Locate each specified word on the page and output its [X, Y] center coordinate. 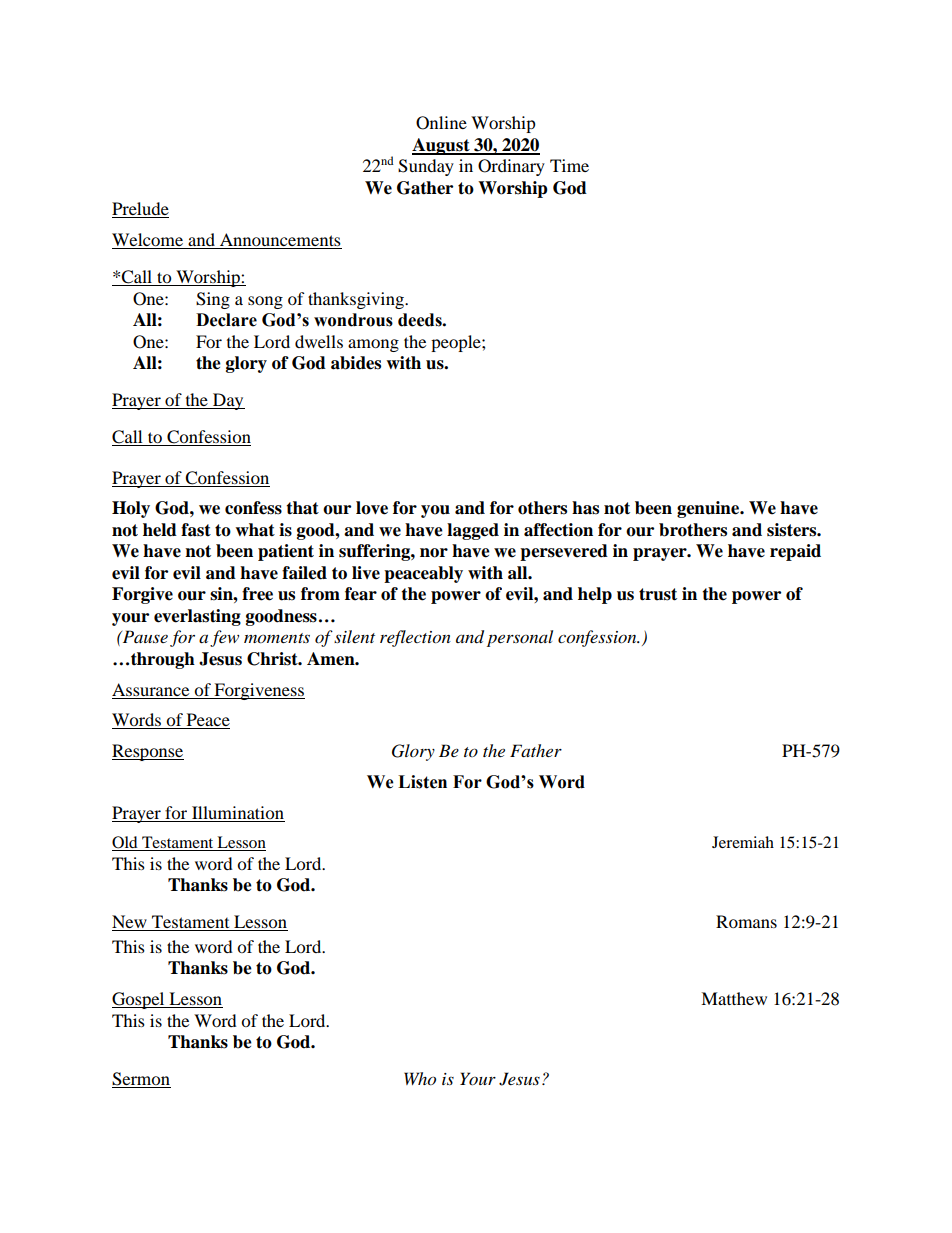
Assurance [150, 689]
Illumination [237, 814]
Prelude [140, 210]
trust [658, 594]
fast [196, 530]
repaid [795, 552]
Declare [226, 320]
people [457, 343]
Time [569, 165]
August [442, 146]
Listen [422, 782]
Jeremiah [743, 842]
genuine [709, 509]
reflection [415, 638]
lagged [473, 531]
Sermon [141, 1080]
